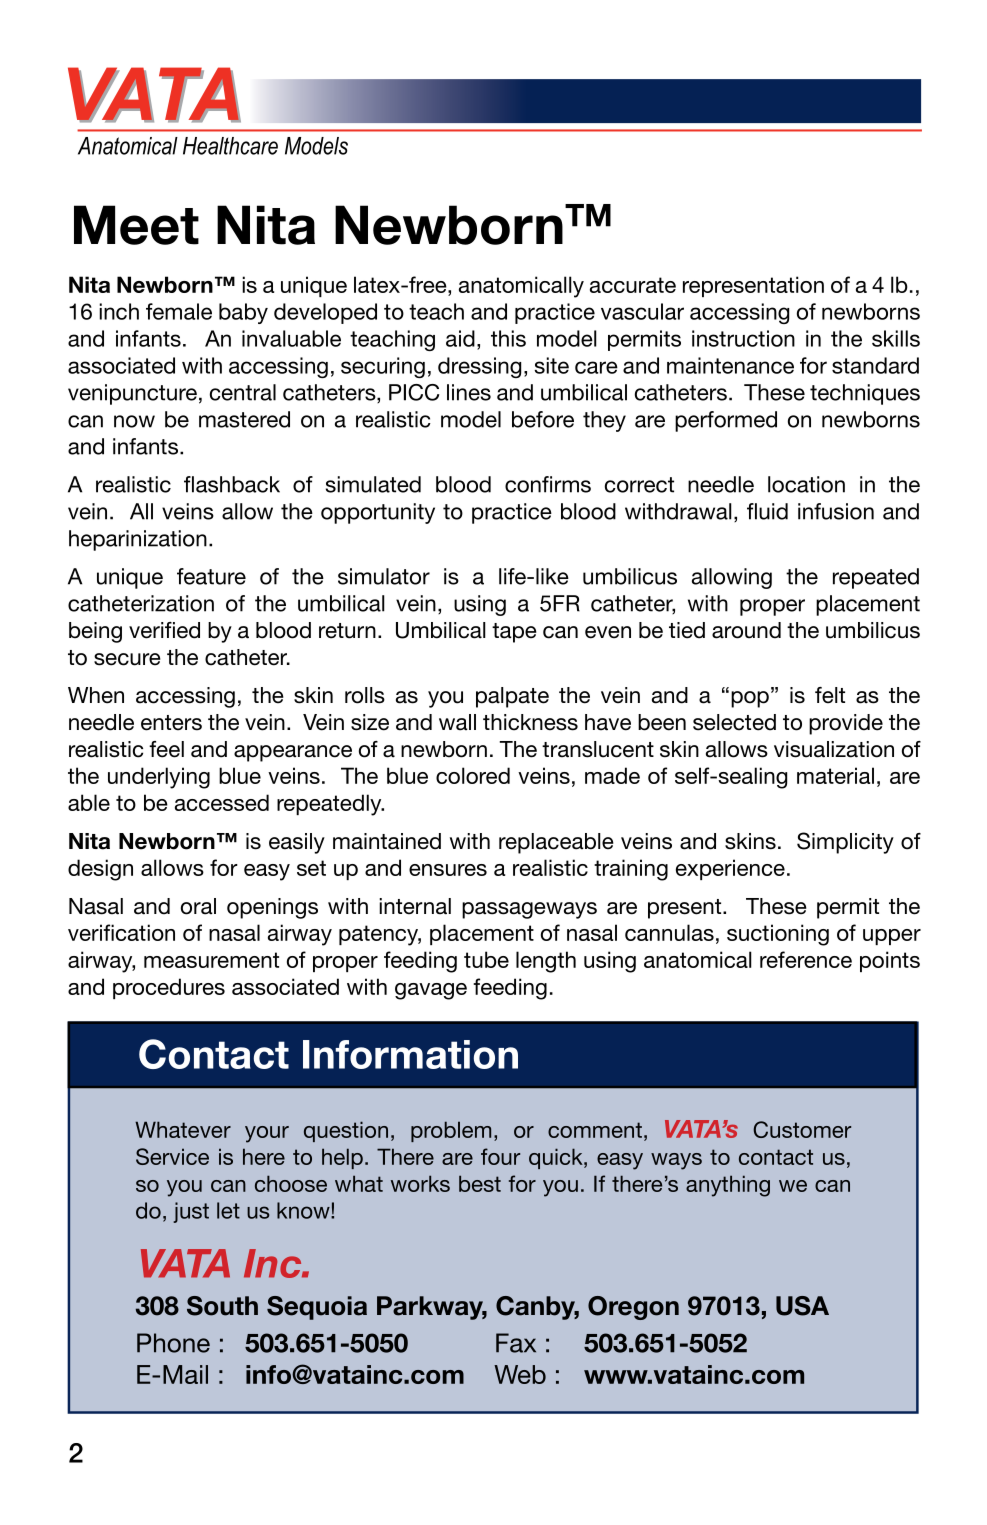 The height and width of the page is (1525, 987). What do you see at coordinates (743, 338) in the page?
I see `instruction` at bounding box center [743, 338].
